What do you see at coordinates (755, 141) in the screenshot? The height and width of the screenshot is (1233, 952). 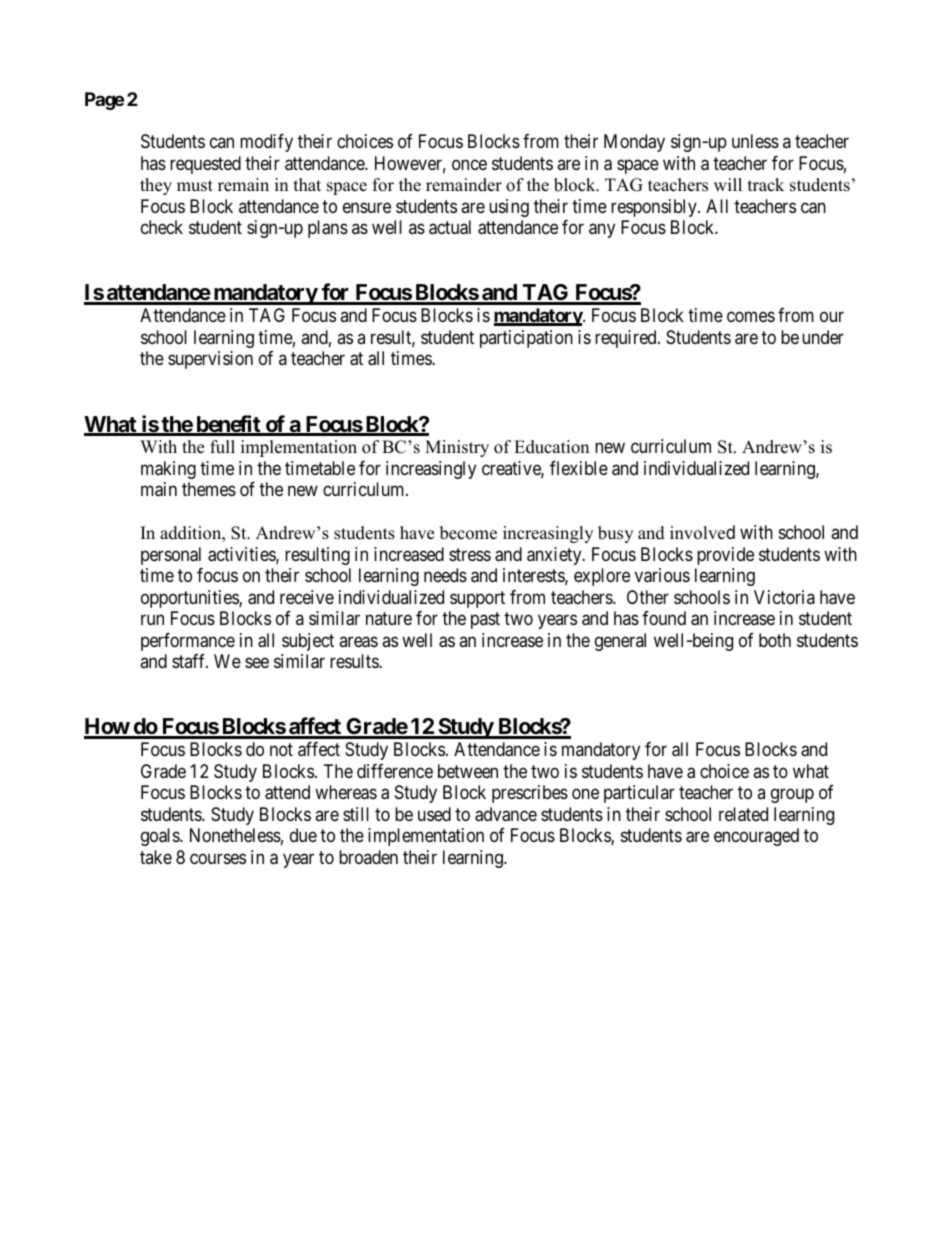 I see `unless` at bounding box center [755, 141].
